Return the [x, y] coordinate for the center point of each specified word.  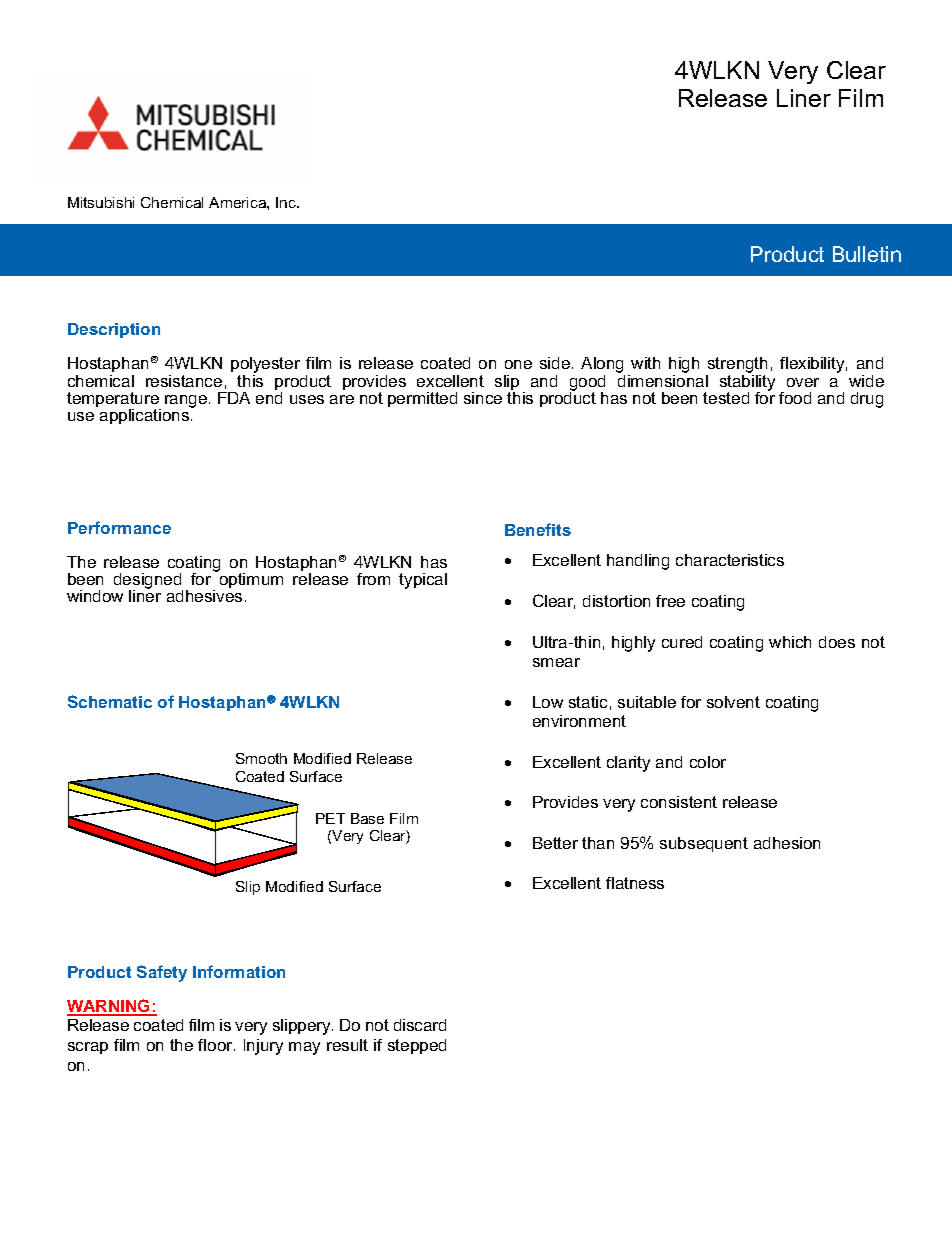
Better [555, 843]
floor [216, 1045]
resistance [184, 381]
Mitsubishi [101, 202]
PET [330, 818]
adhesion [787, 843]
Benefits [538, 529]
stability [747, 382]
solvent [733, 702]
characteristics [730, 560]
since [483, 398]
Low [548, 702]
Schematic [110, 701]
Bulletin [867, 254]
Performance [119, 527]
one [518, 364]
